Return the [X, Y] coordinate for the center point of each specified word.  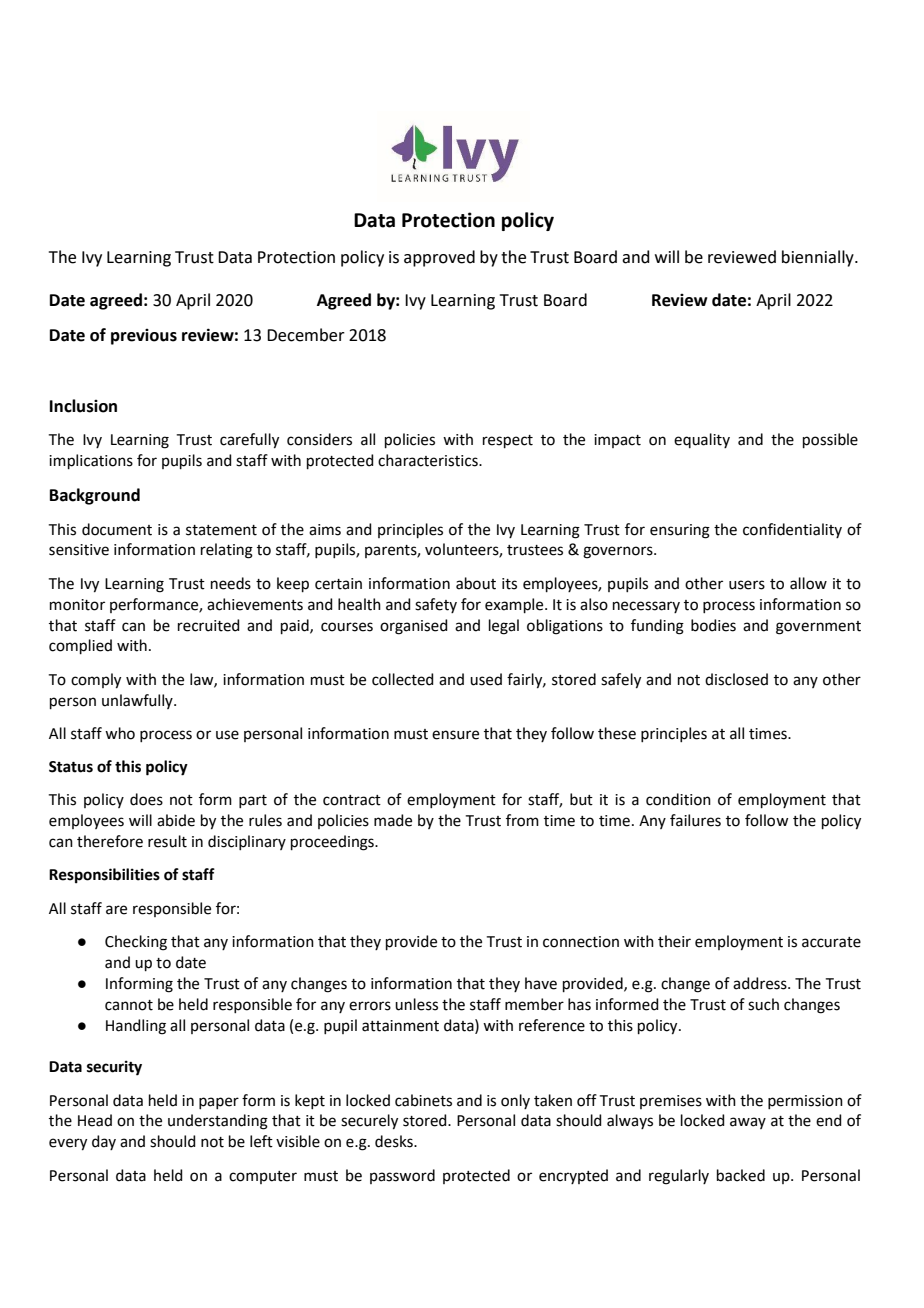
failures [695, 820]
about [476, 583]
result [167, 841]
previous [144, 337]
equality [702, 440]
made [393, 820]
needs [231, 583]
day [104, 1142]
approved [439, 258]
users [747, 585]
